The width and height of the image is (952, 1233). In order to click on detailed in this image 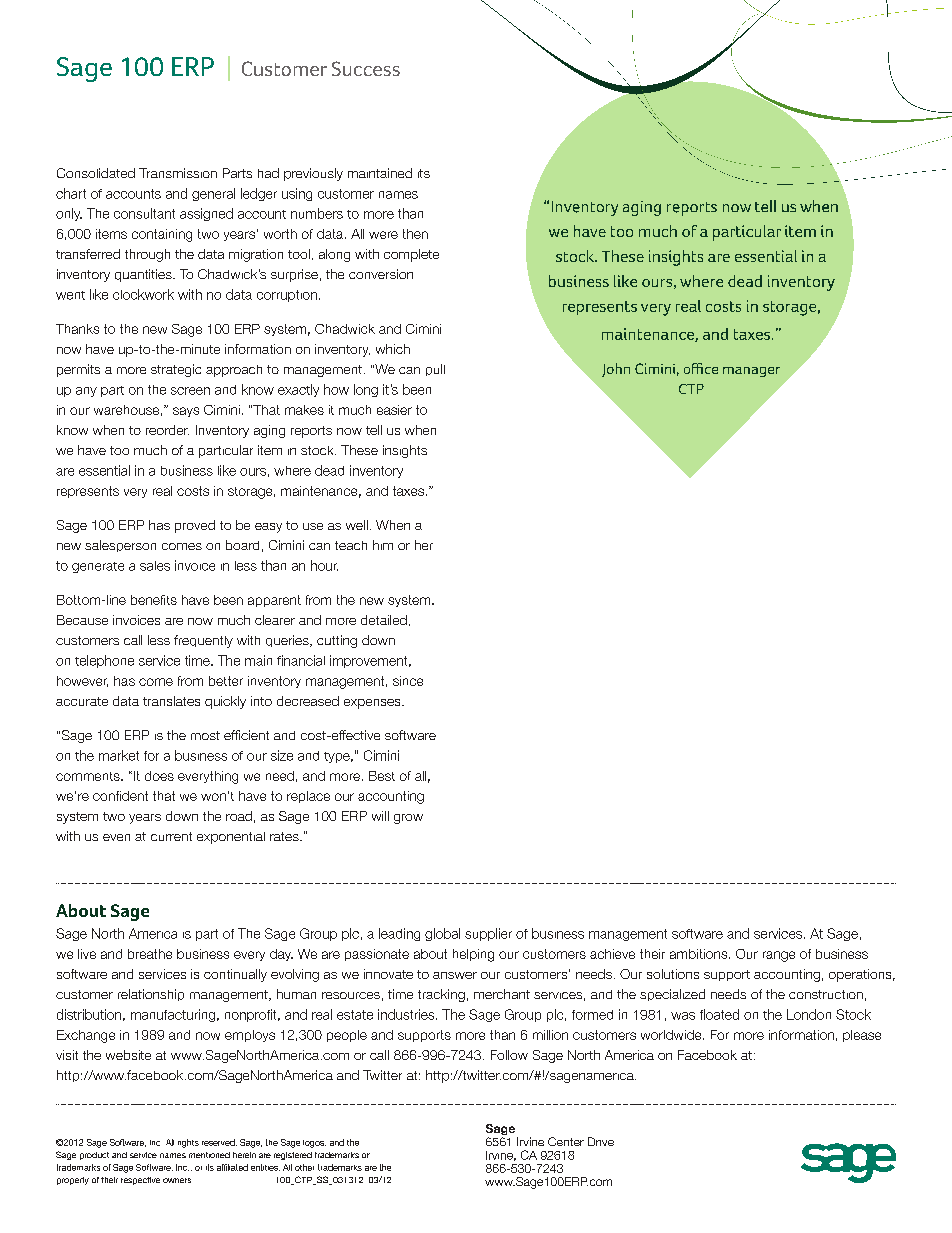, I will do `click(384, 620)`.
